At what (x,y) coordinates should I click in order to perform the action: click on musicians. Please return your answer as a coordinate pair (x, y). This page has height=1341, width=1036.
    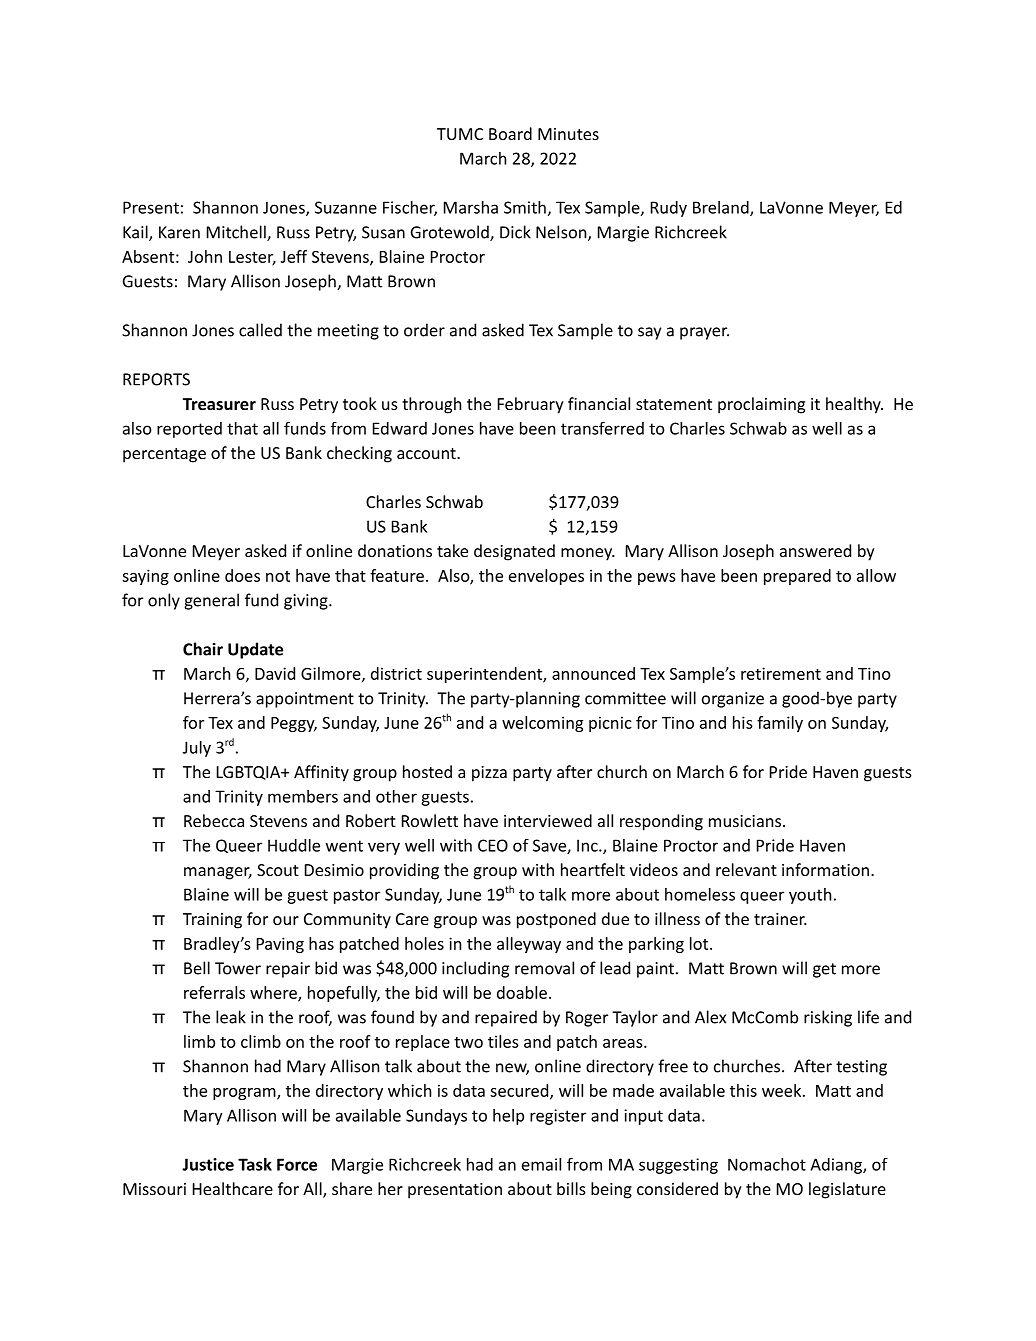
    Looking at the image, I should click on (746, 821).
